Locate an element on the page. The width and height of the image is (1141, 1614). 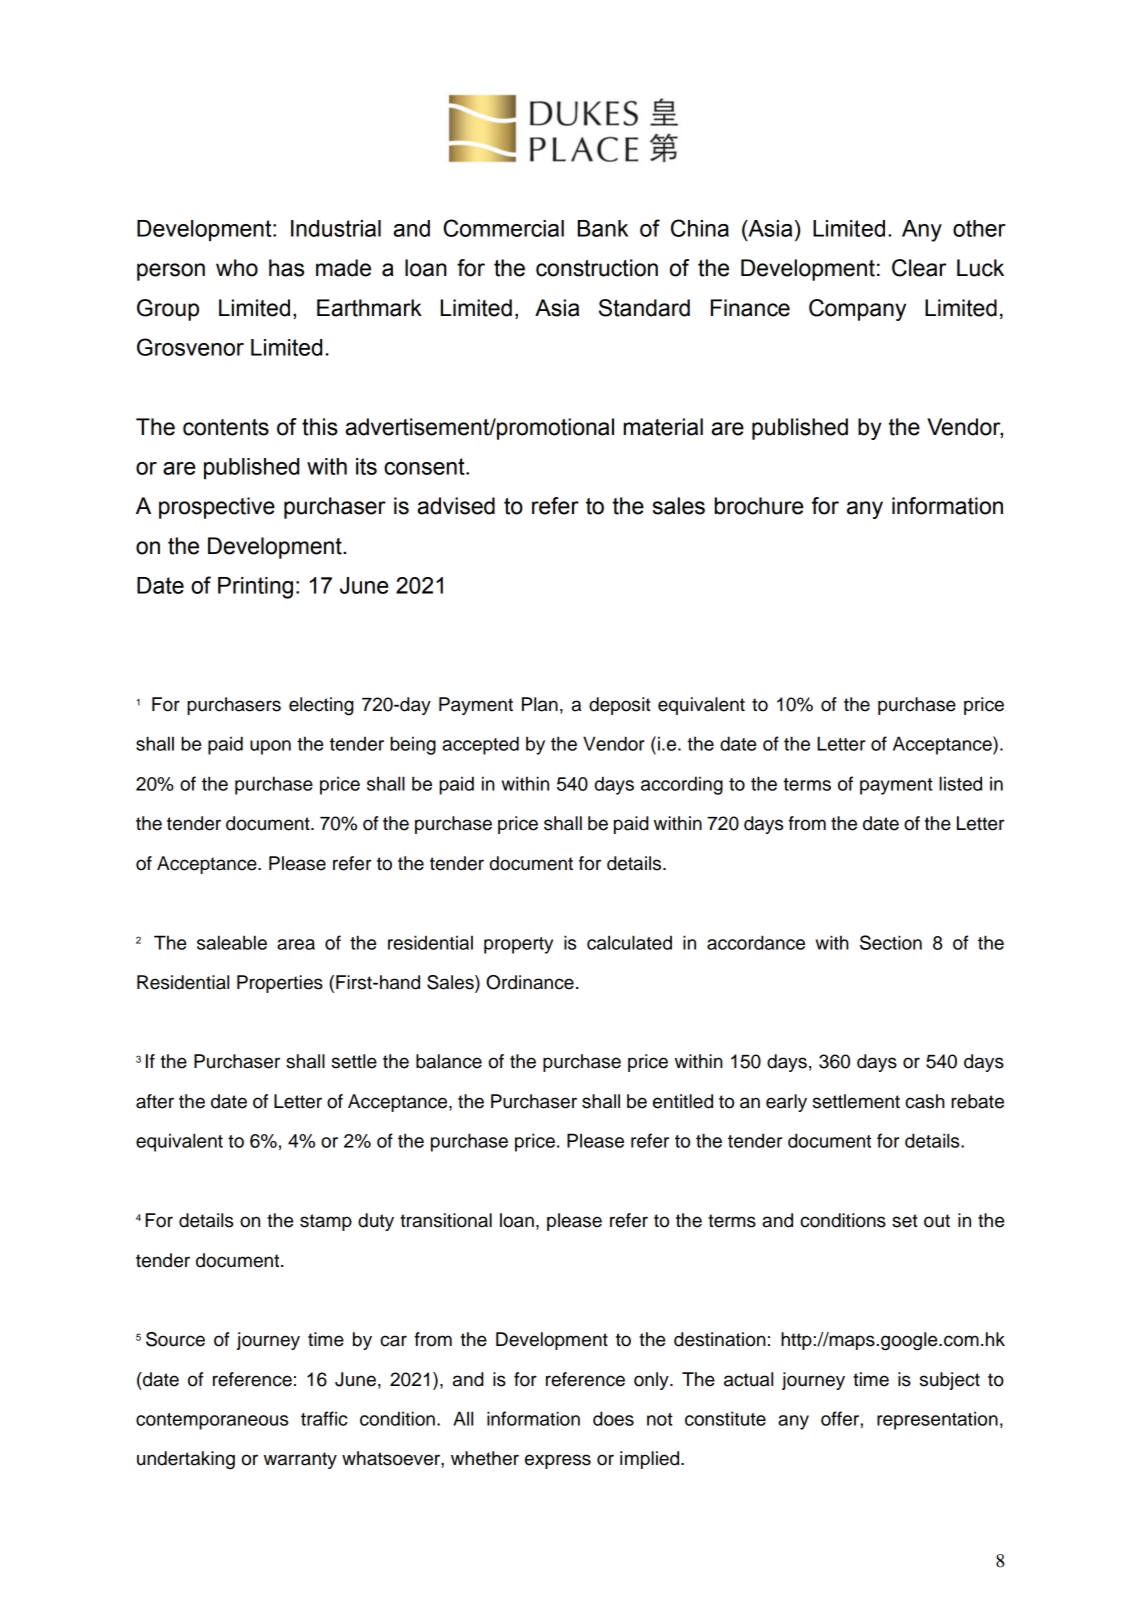
entitled is located at coordinates (683, 1101).
